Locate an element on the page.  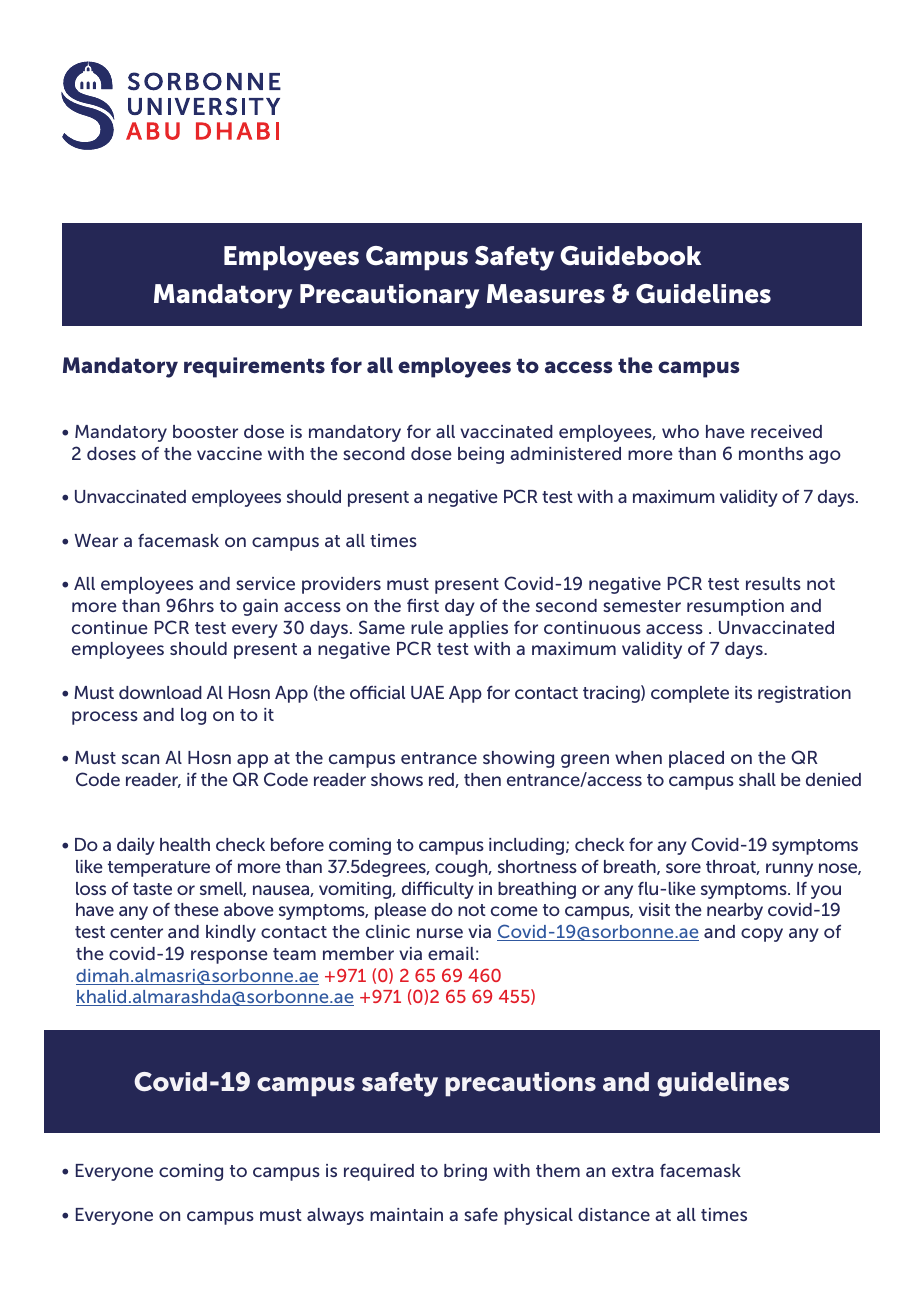
Guidebook is located at coordinates (630, 256).
